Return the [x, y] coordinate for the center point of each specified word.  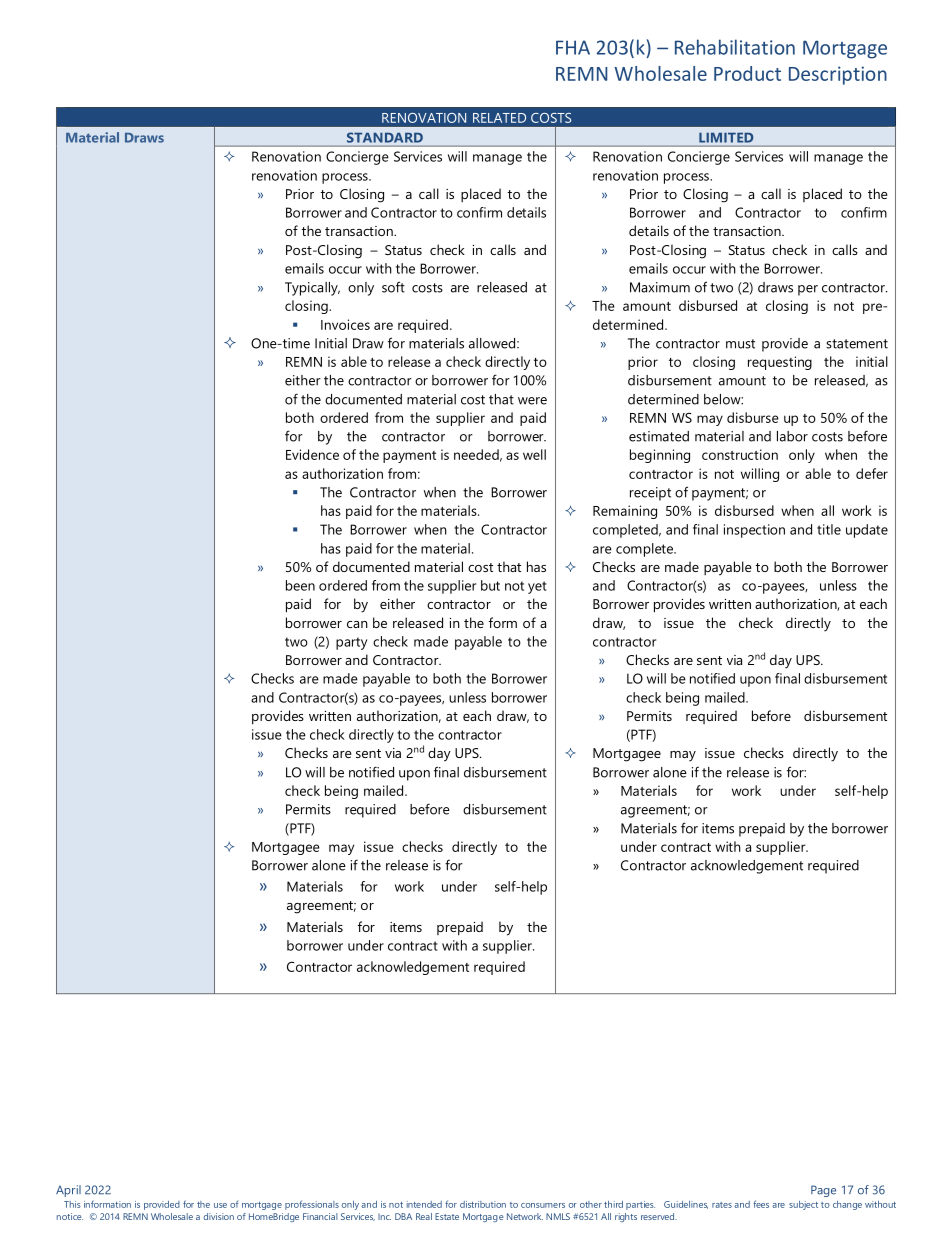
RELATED [499, 118]
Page [823, 1191]
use [220, 1205]
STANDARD [385, 138]
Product [747, 73]
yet [537, 587]
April [68, 1191]
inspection [754, 531]
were [532, 401]
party [351, 643]
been [300, 585]
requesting [780, 363]
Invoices [345, 324]
